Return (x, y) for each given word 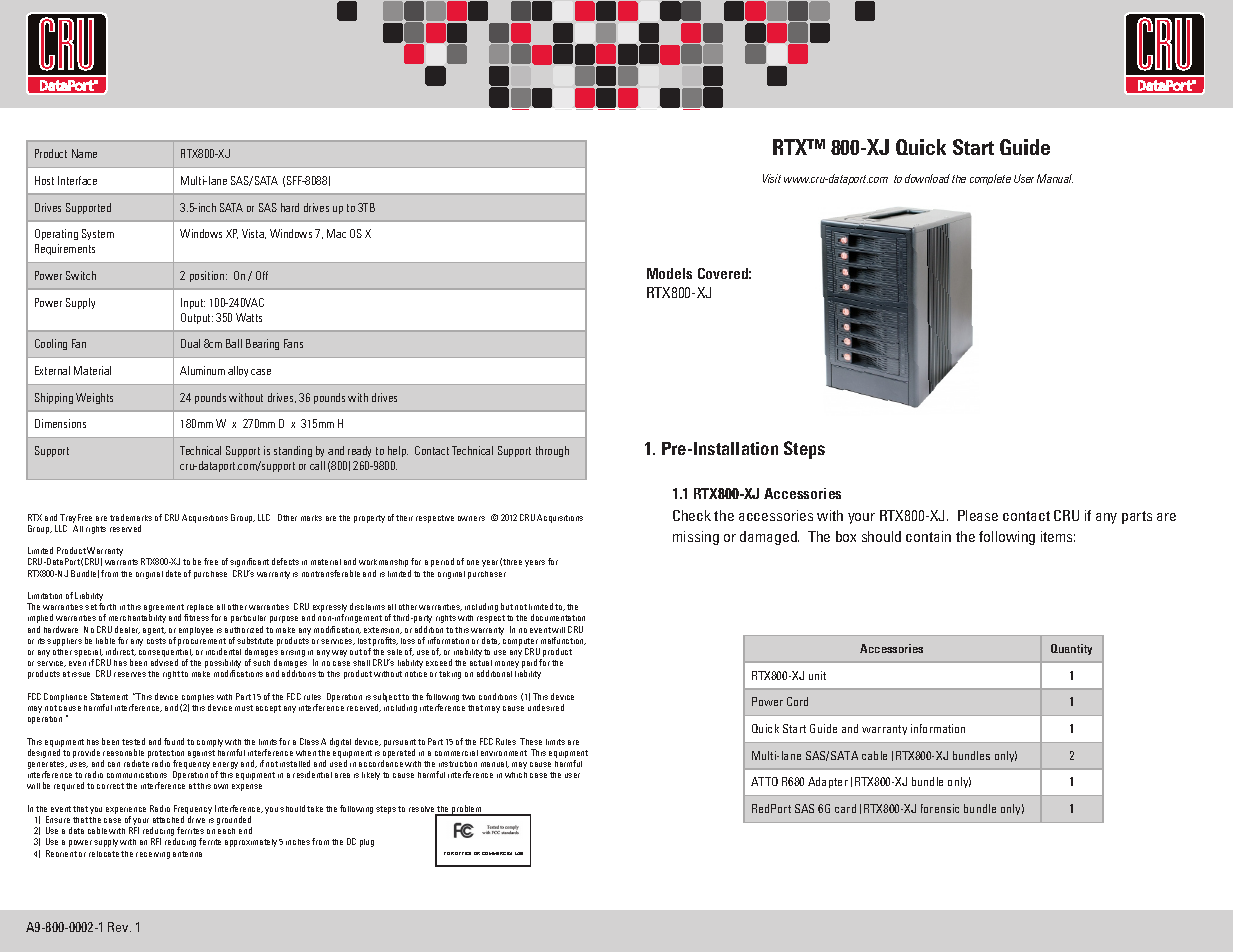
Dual (190, 343)
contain (928, 536)
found (174, 741)
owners (471, 518)
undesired (546, 707)
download (927, 178)
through (552, 451)
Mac (336, 233)
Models (669, 273)
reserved (125, 528)
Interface (77, 180)
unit (817, 675)
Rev (119, 927)
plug (367, 843)
